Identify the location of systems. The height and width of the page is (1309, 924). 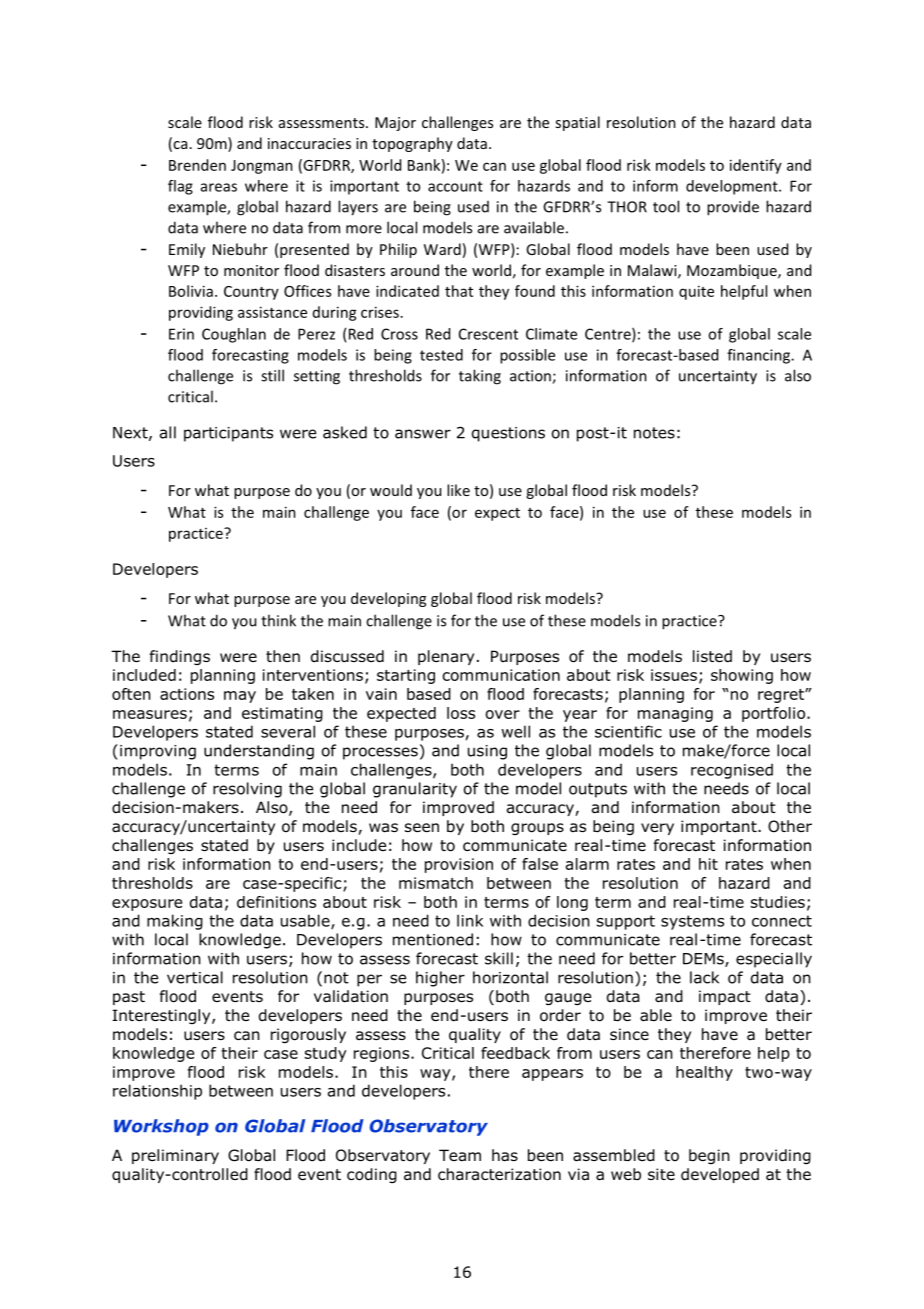
(692, 922).
